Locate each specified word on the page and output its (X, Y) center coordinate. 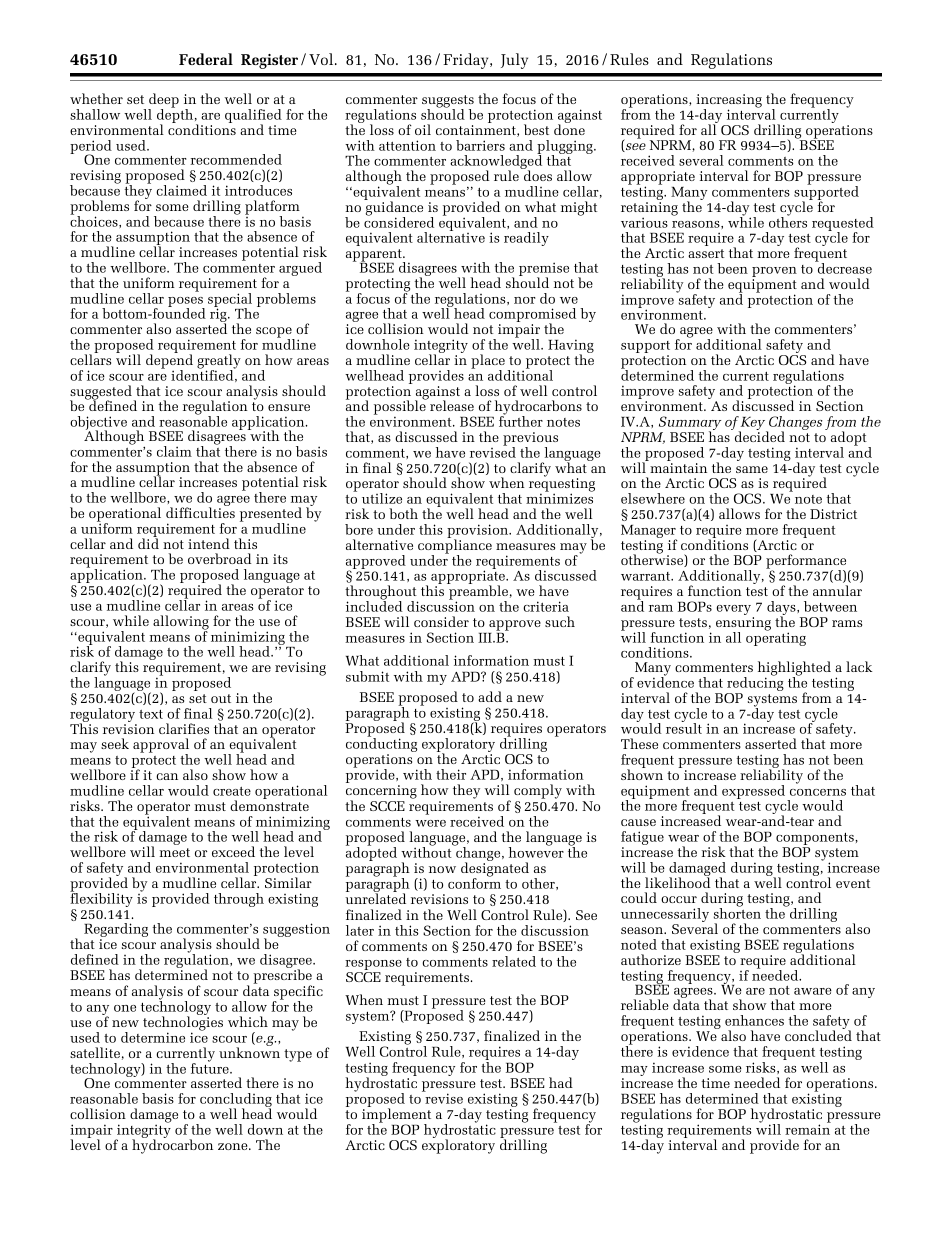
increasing (729, 102)
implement (396, 1115)
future (211, 1067)
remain (808, 1128)
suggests (448, 102)
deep (163, 101)
